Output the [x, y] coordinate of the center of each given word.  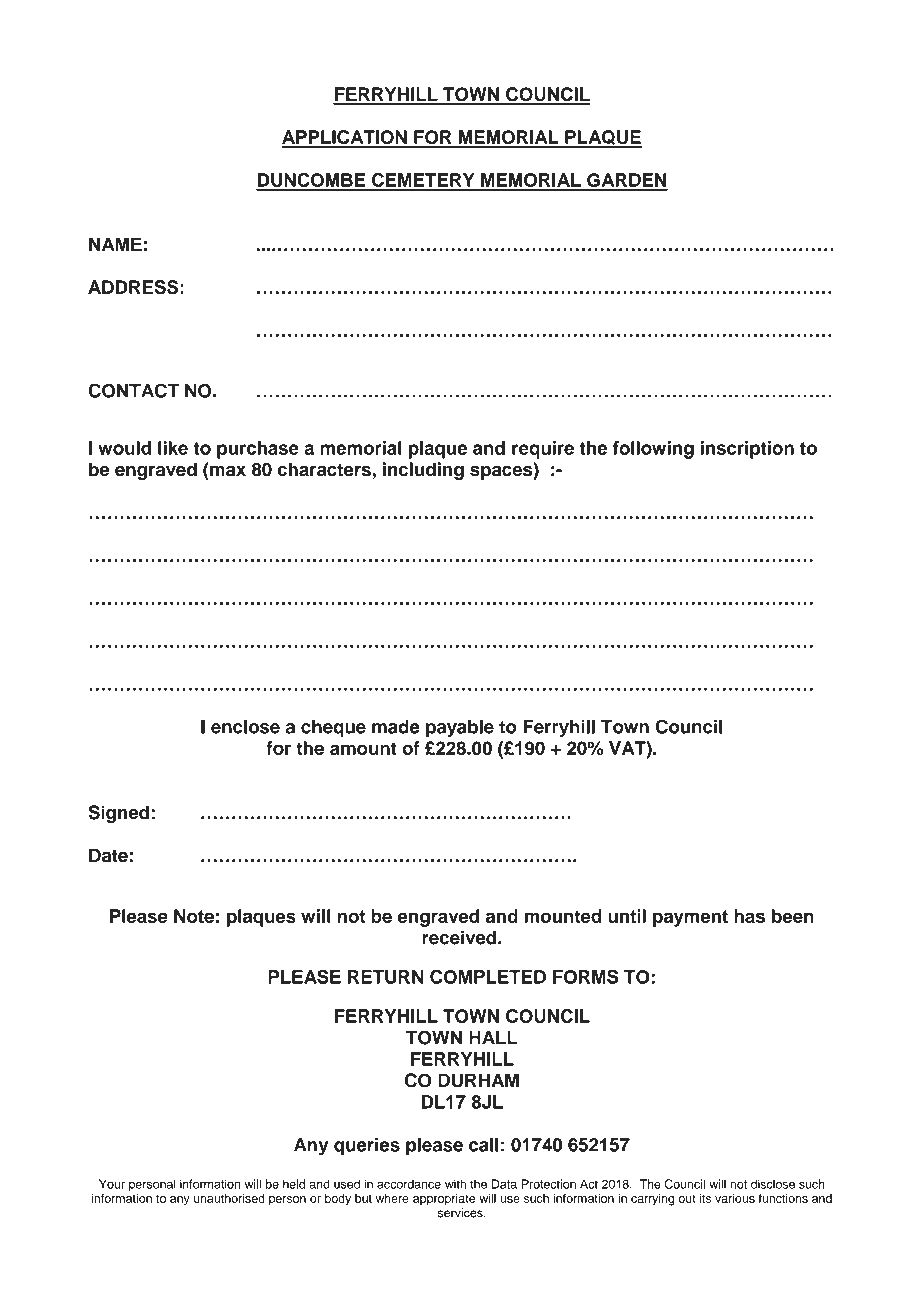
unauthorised [229, 1198]
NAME [115, 244]
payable [460, 729]
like [173, 448]
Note [194, 916]
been [793, 916]
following [653, 450]
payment [690, 918]
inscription [747, 450]
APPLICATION [345, 138]
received [459, 937]
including [423, 471]
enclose [245, 727]
